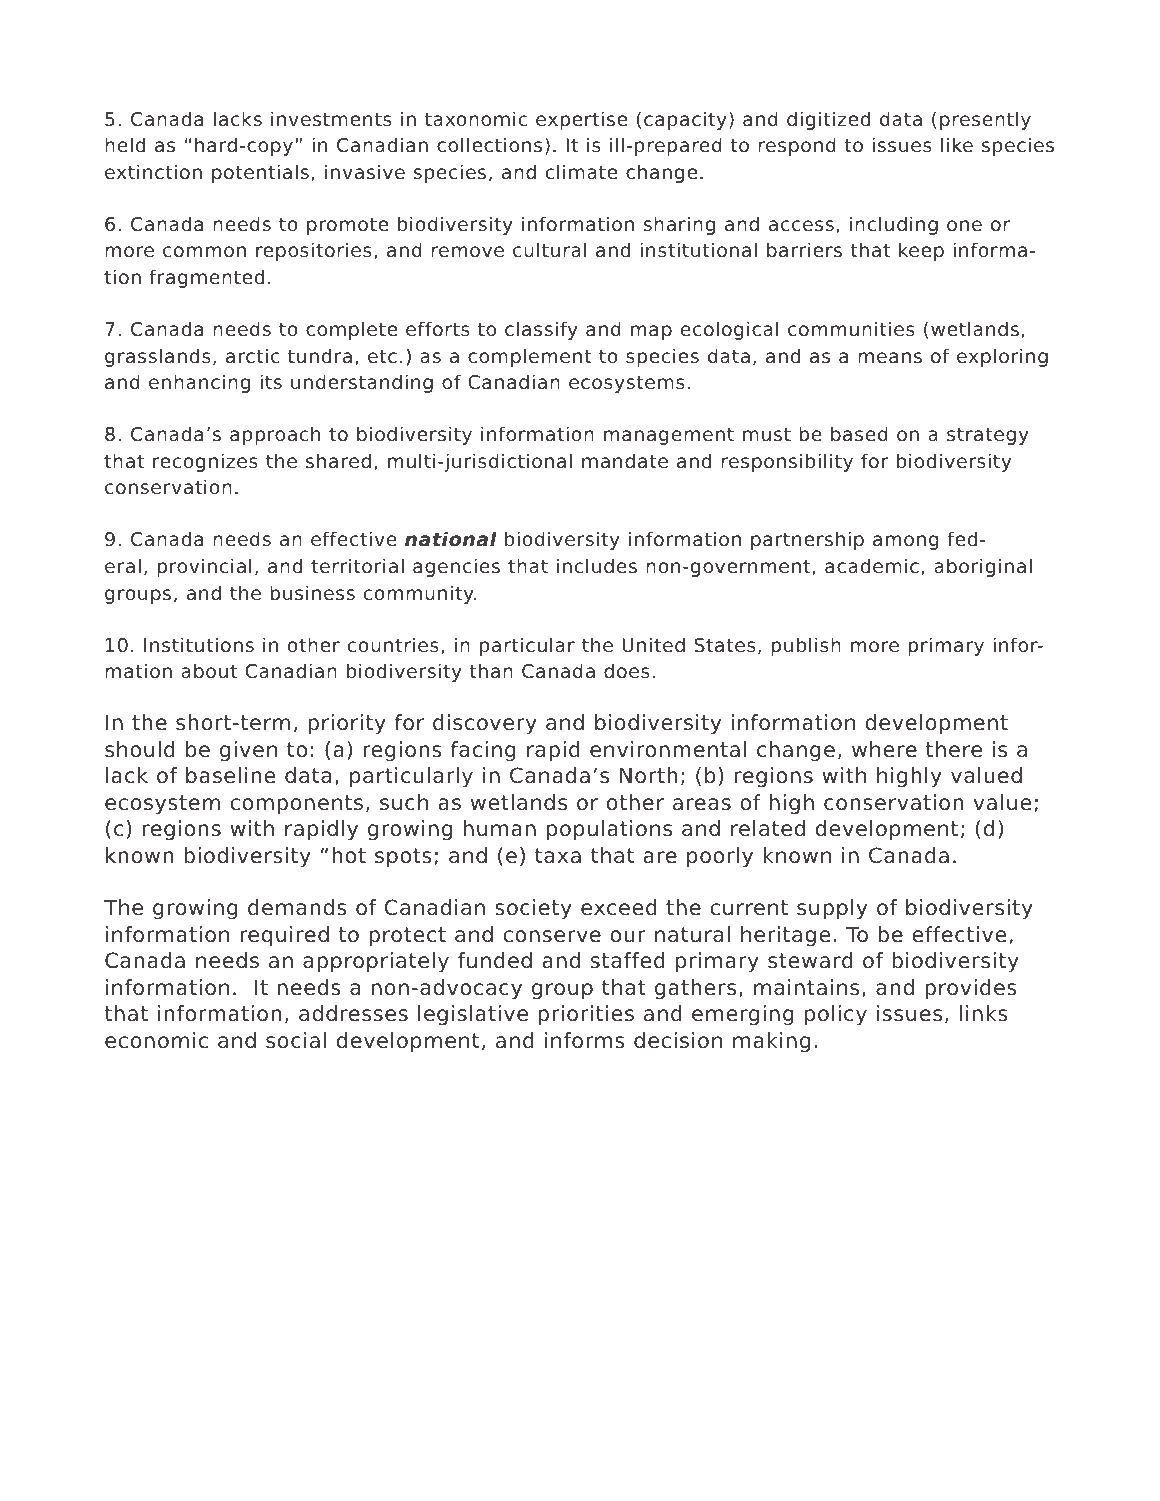 The width and height of the screenshot is (1160, 1501). I want to click on business, so click(312, 593).
